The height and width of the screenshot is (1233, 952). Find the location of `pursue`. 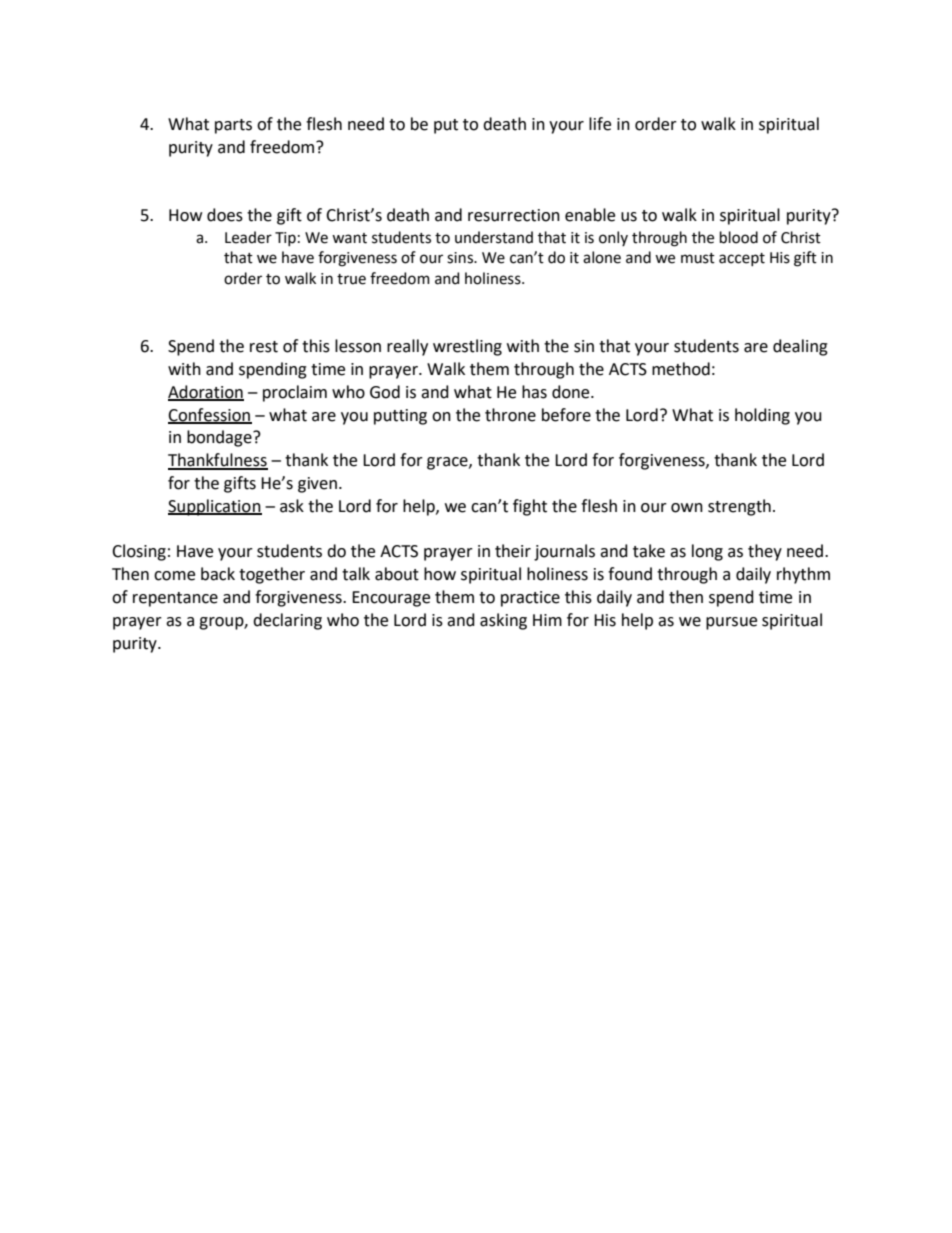

pursue is located at coordinates (731, 623).
